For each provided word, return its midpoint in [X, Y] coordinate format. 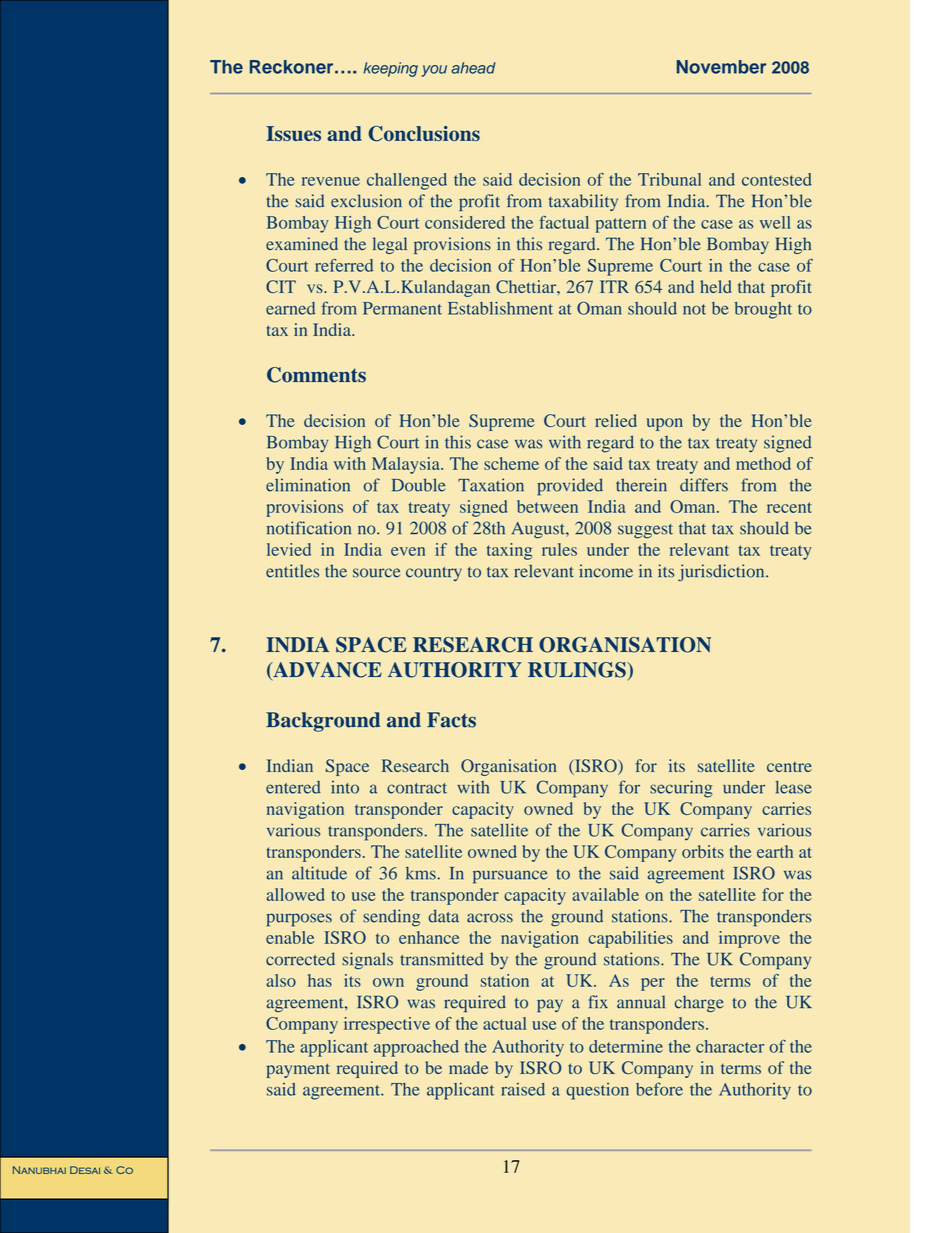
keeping [390, 69]
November [721, 67]
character [730, 1046]
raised [523, 1089]
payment [298, 1070]
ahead [473, 68]
